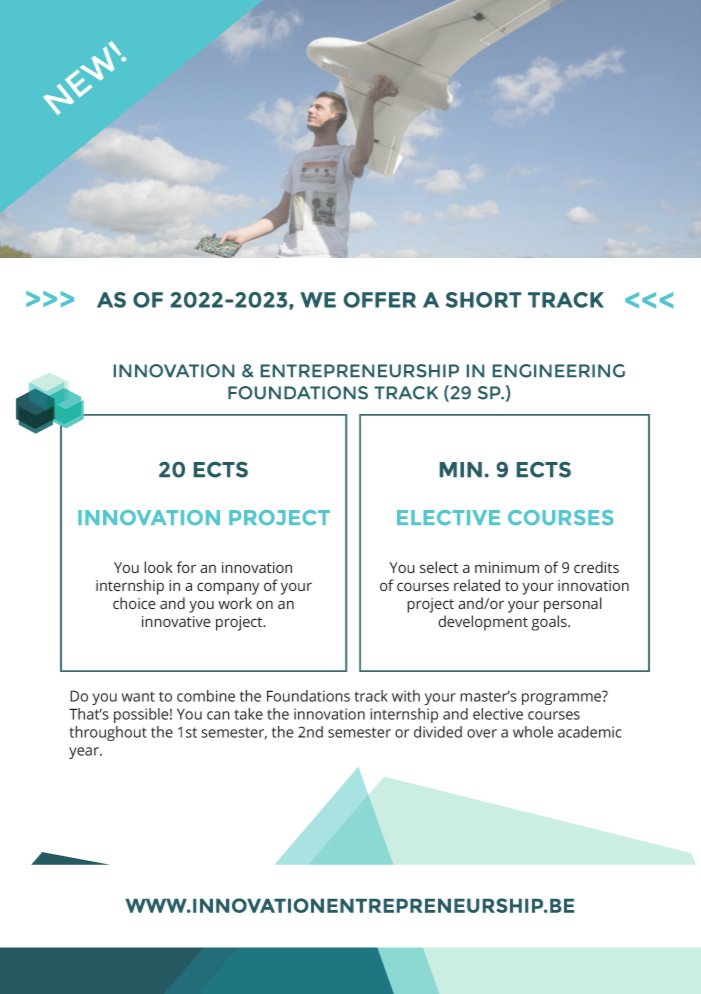 The image size is (701, 994). Describe the element at coordinates (550, 623) in the screenshot. I see `goals` at that location.
